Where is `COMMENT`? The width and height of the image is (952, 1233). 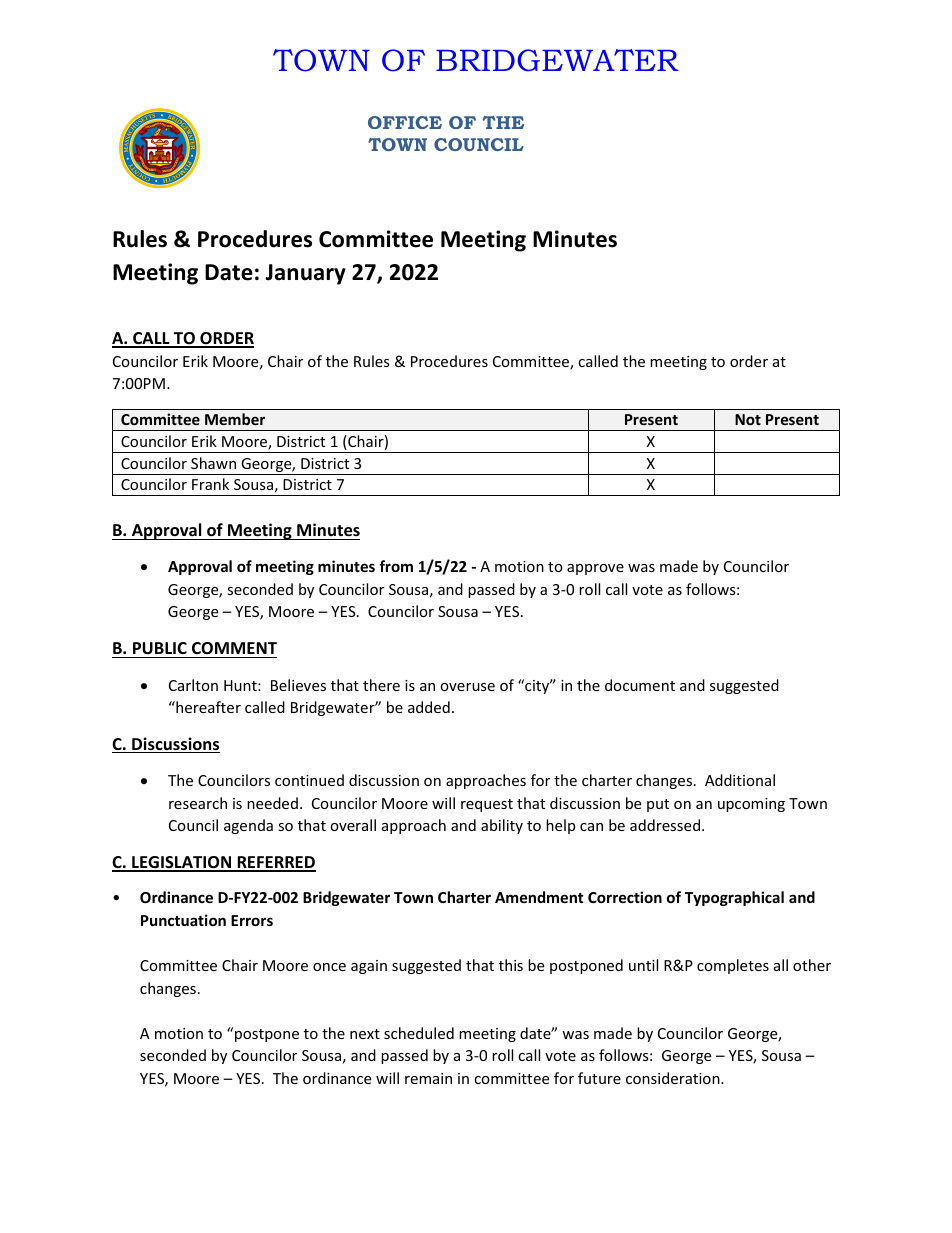 COMMENT is located at coordinates (234, 648).
